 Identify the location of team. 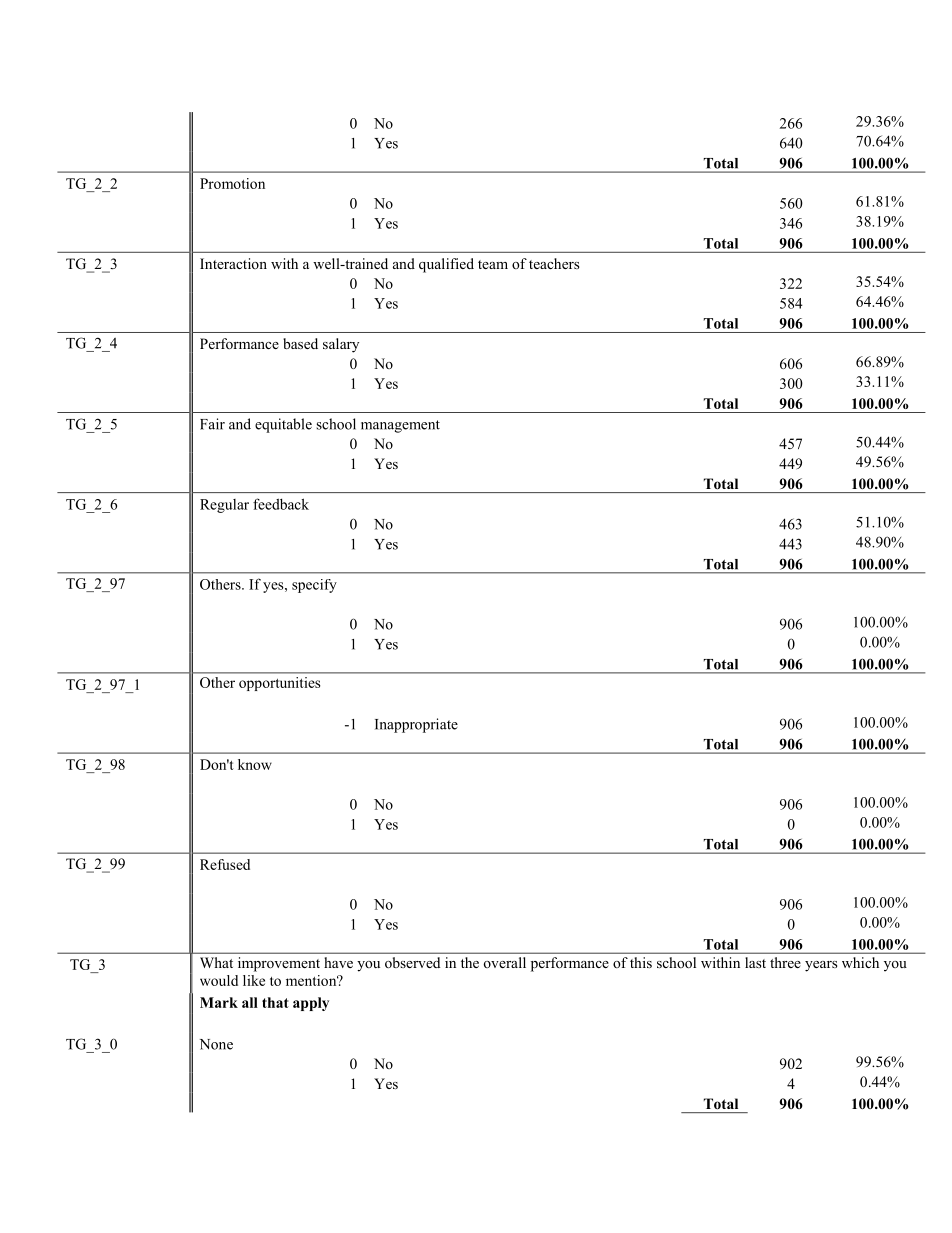
(493, 264).
